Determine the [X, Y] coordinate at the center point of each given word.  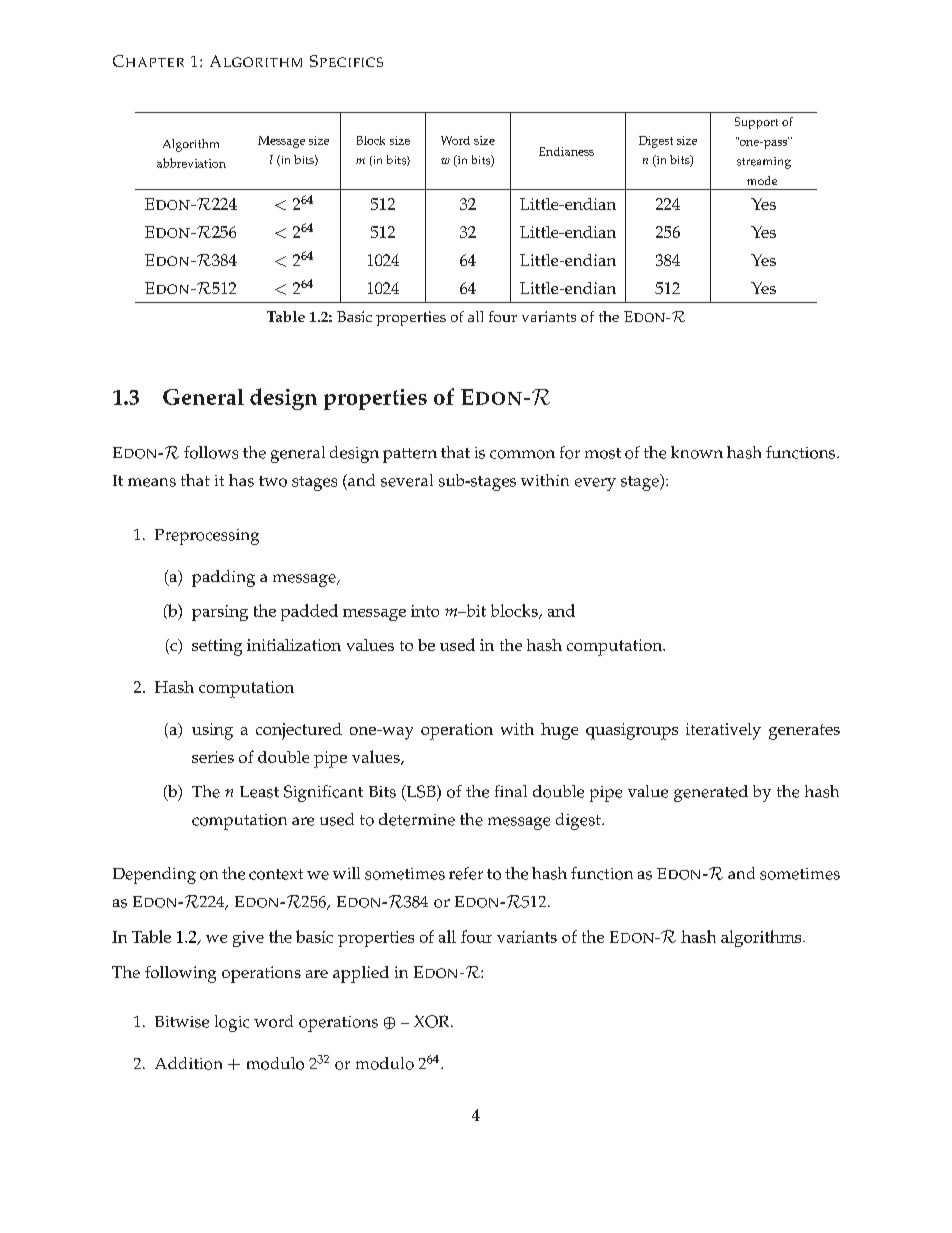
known [697, 452]
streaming [764, 163]
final [511, 791]
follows [211, 452]
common [522, 454]
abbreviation [191, 163]
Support [756, 123]
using [212, 731]
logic [232, 1023]
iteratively [723, 731]
